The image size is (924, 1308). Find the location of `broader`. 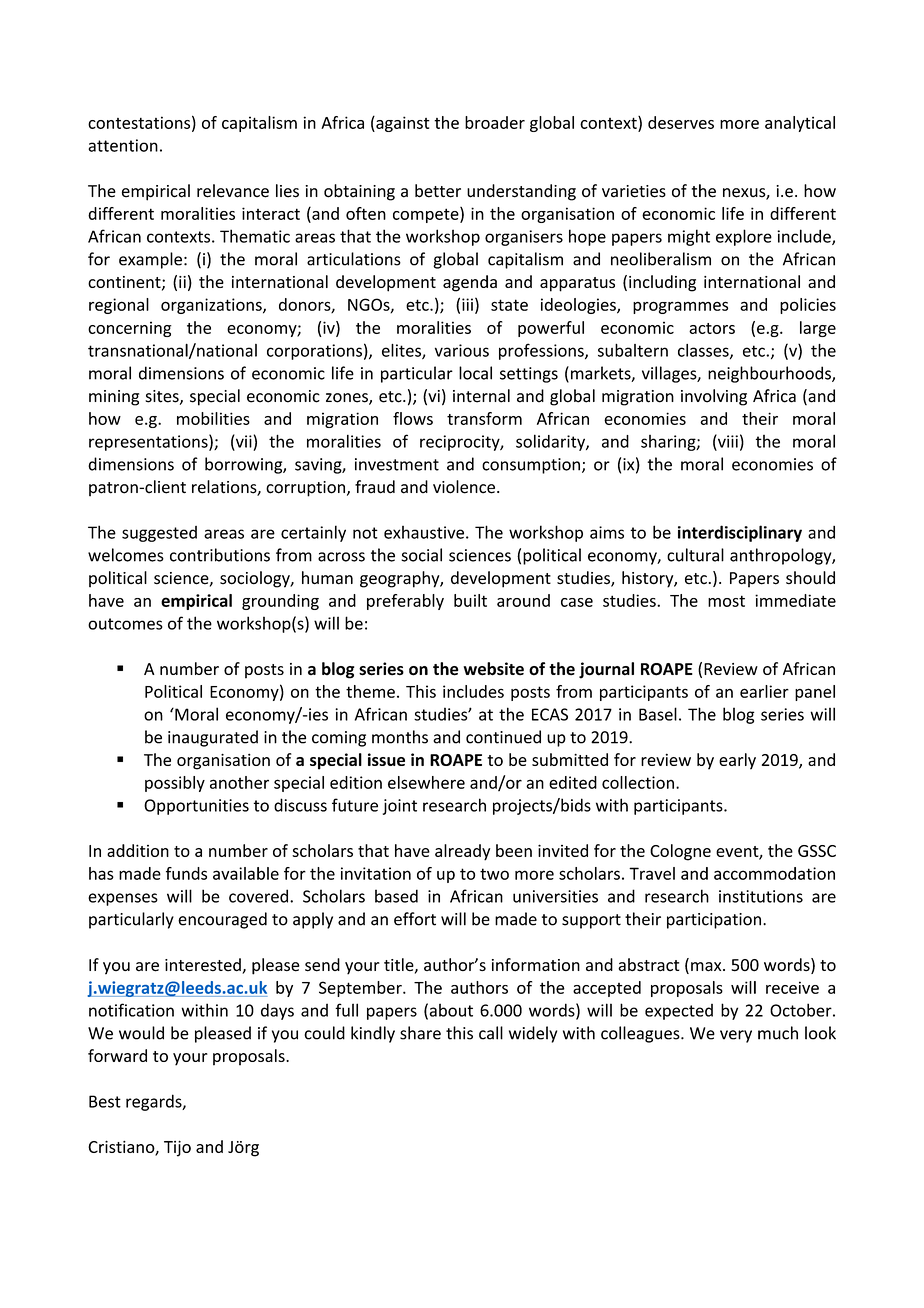

broader is located at coordinates (495, 122).
